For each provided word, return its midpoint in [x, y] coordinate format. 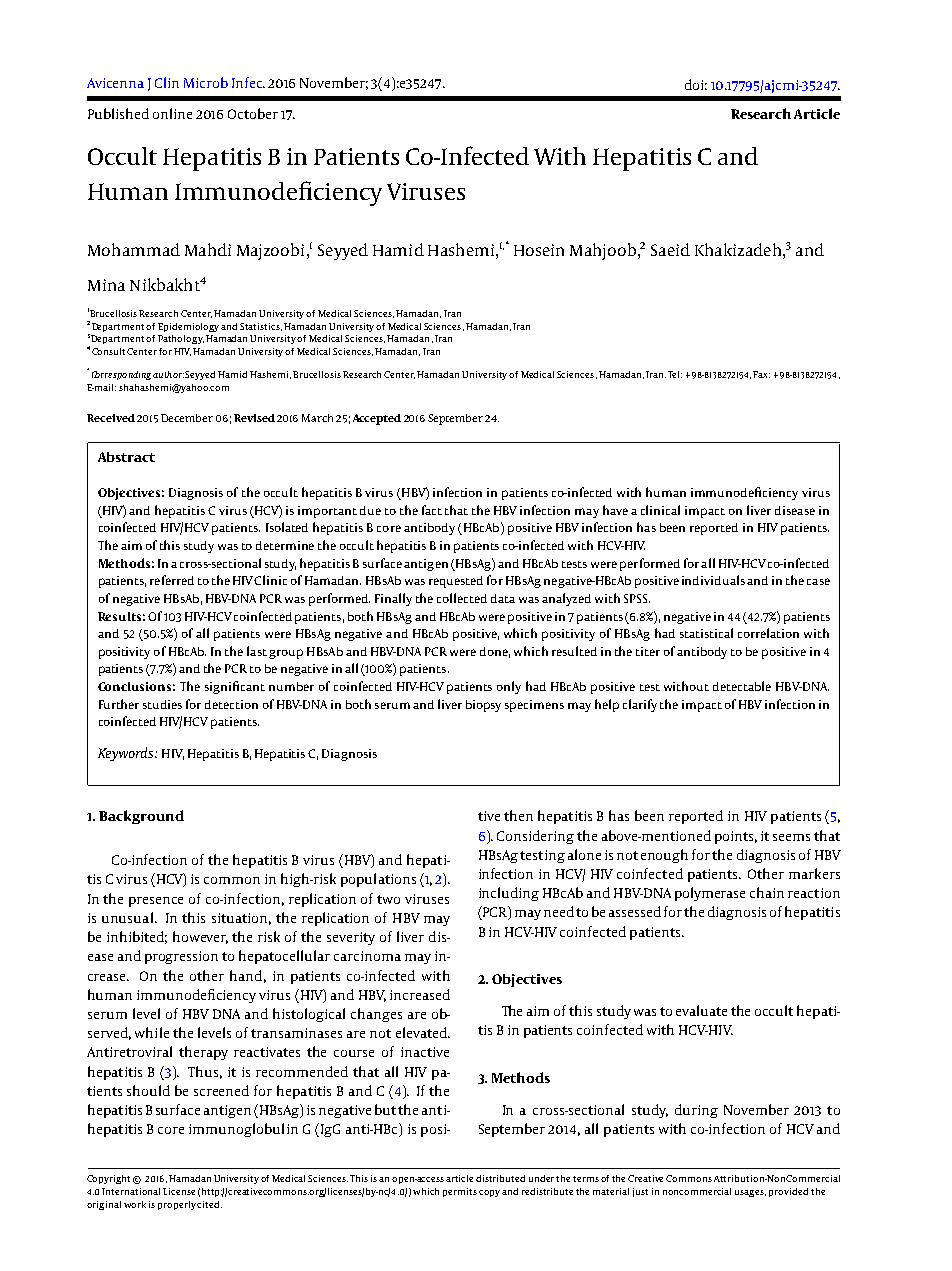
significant [235, 687]
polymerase [710, 894]
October [253, 113]
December [187, 418]
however [200, 937]
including [509, 894]
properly [178, 1205]
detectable [742, 686]
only [509, 687]
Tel [675, 374]
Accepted [377, 419]
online [172, 113]
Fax [761, 374]
